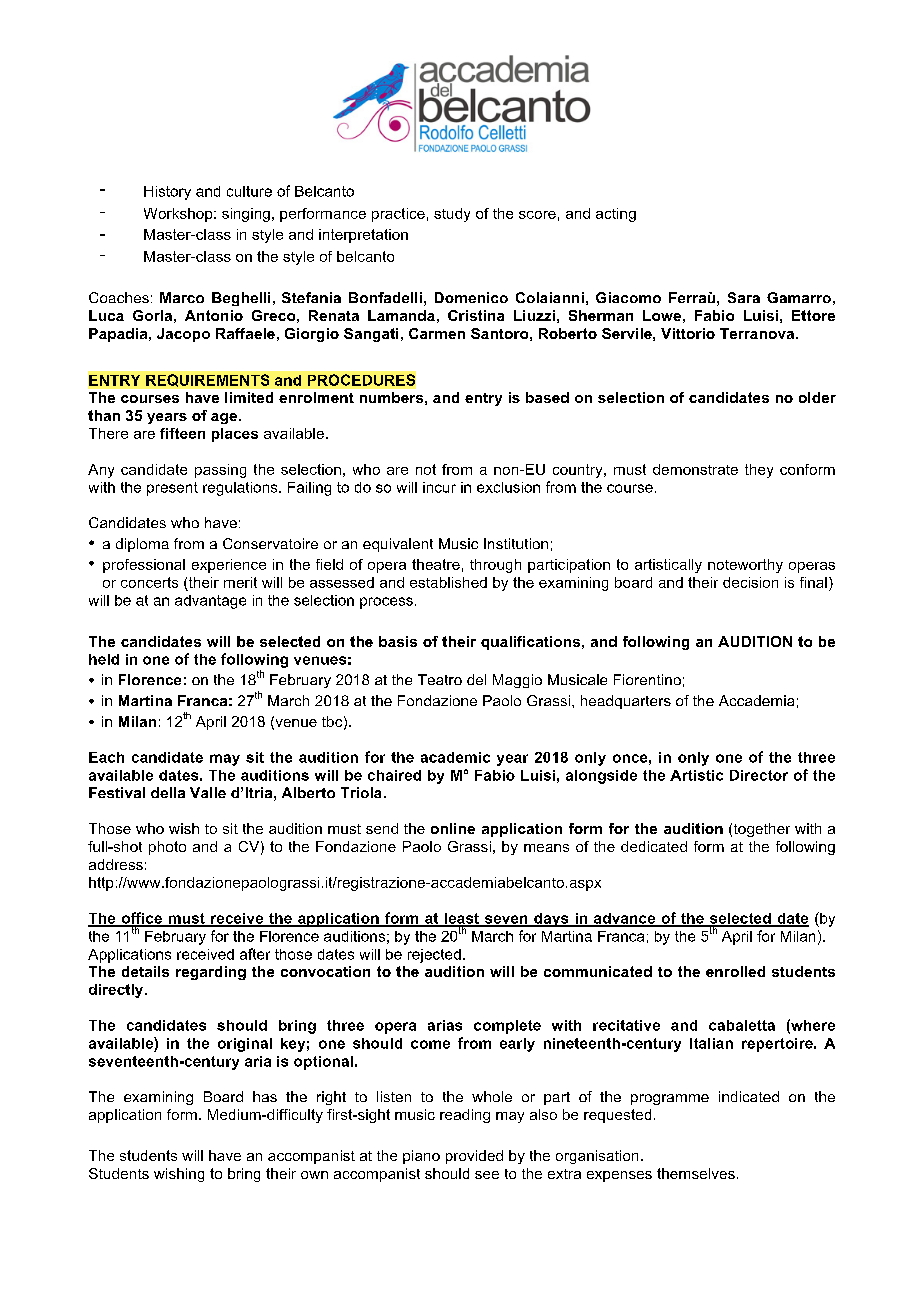 The width and height of the screenshot is (924, 1308). Describe the element at coordinates (626, 702) in the screenshot. I see `headquarters` at that location.
